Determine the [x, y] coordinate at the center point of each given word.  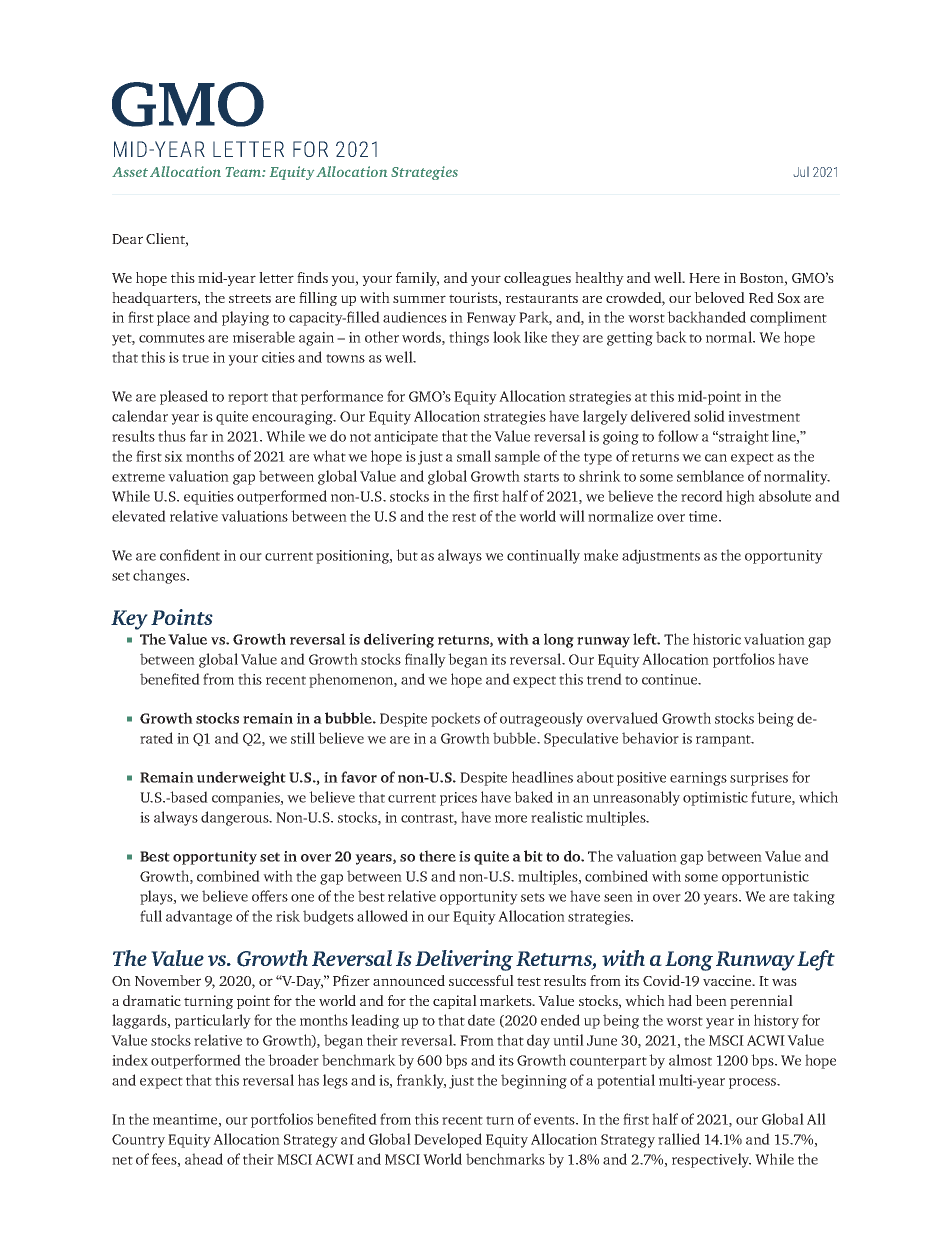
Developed [448, 1140]
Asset [130, 172]
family [417, 279]
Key [129, 620]
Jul [801, 171]
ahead [204, 1159]
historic [717, 639]
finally [425, 660]
